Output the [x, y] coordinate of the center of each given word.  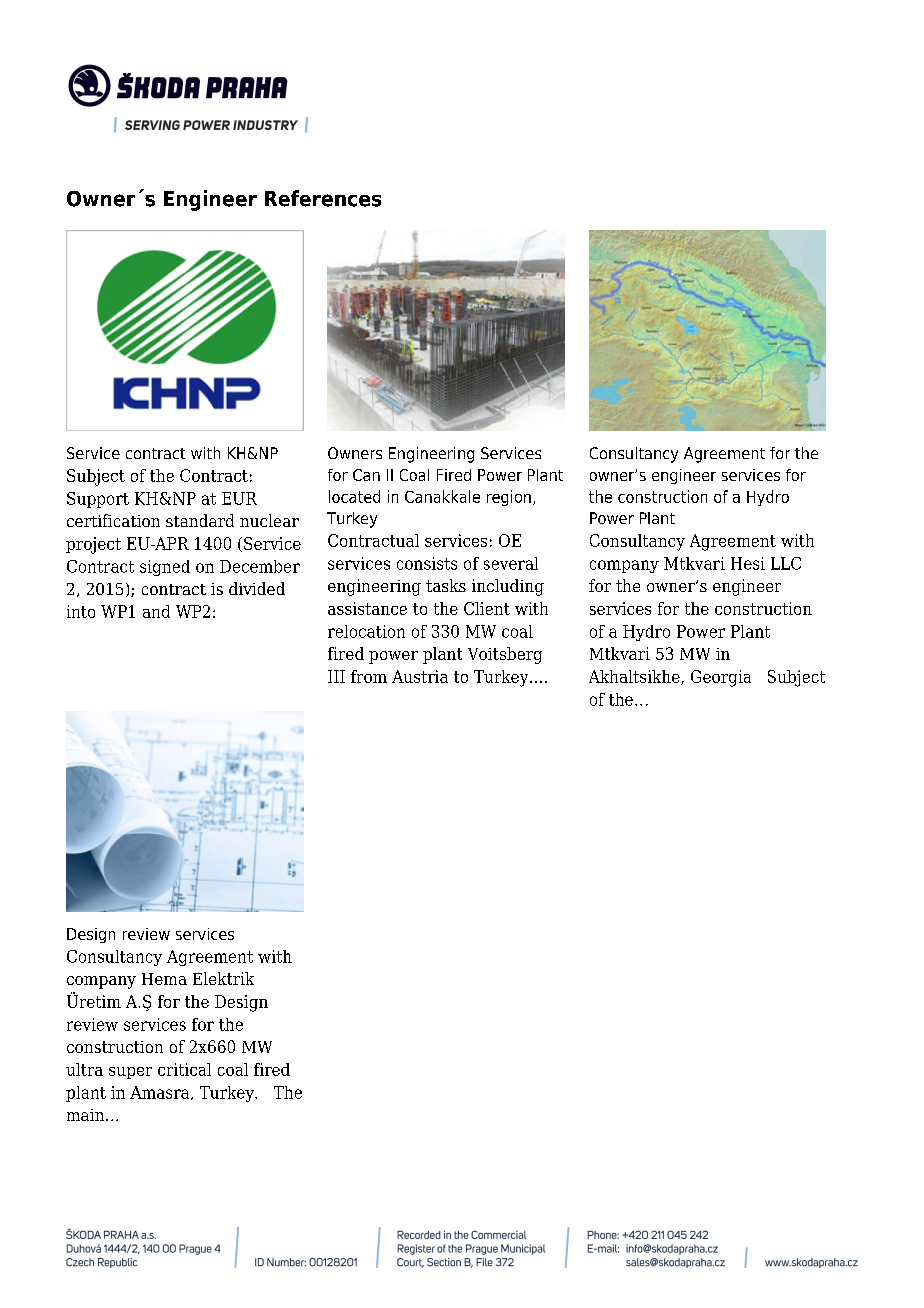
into [81, 611]
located [354, 496]
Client [487, 608]
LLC [786, 563]
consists [427, 563]
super [130, 1073]
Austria [420, 676]
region [509, 498]
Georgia [721, 678]
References [323, 198]
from [369, 676]
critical [184, 1069]
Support [98, 500]
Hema [164, 979]
